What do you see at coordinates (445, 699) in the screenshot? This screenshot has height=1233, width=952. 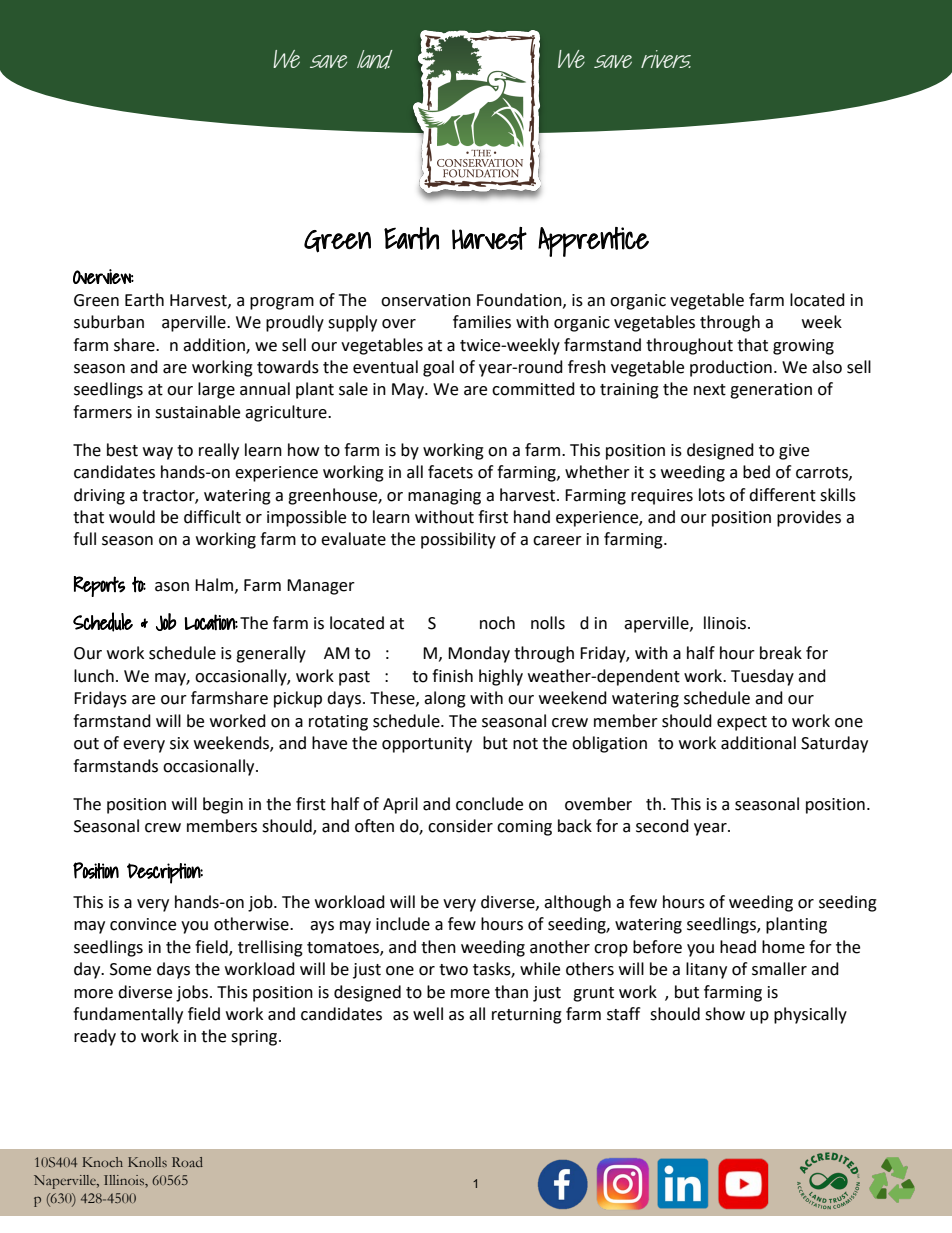 I see `along` at bounding box center [445, 699].
